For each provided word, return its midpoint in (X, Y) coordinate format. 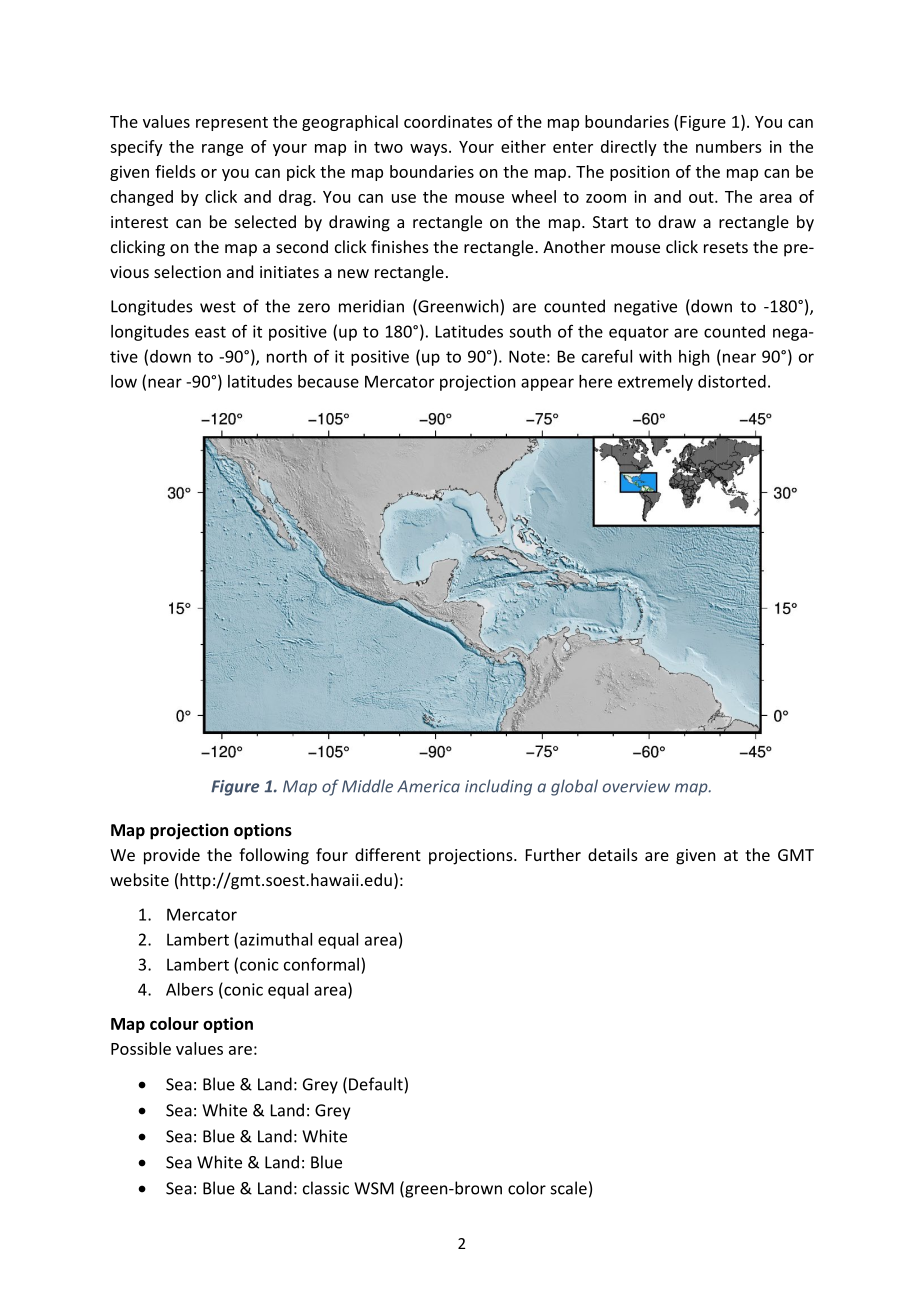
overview (636, 786)
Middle (367, 786)
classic (326, 1188)
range (222, 150)
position (639, 173)
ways (428, 150)
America (428, 786)
